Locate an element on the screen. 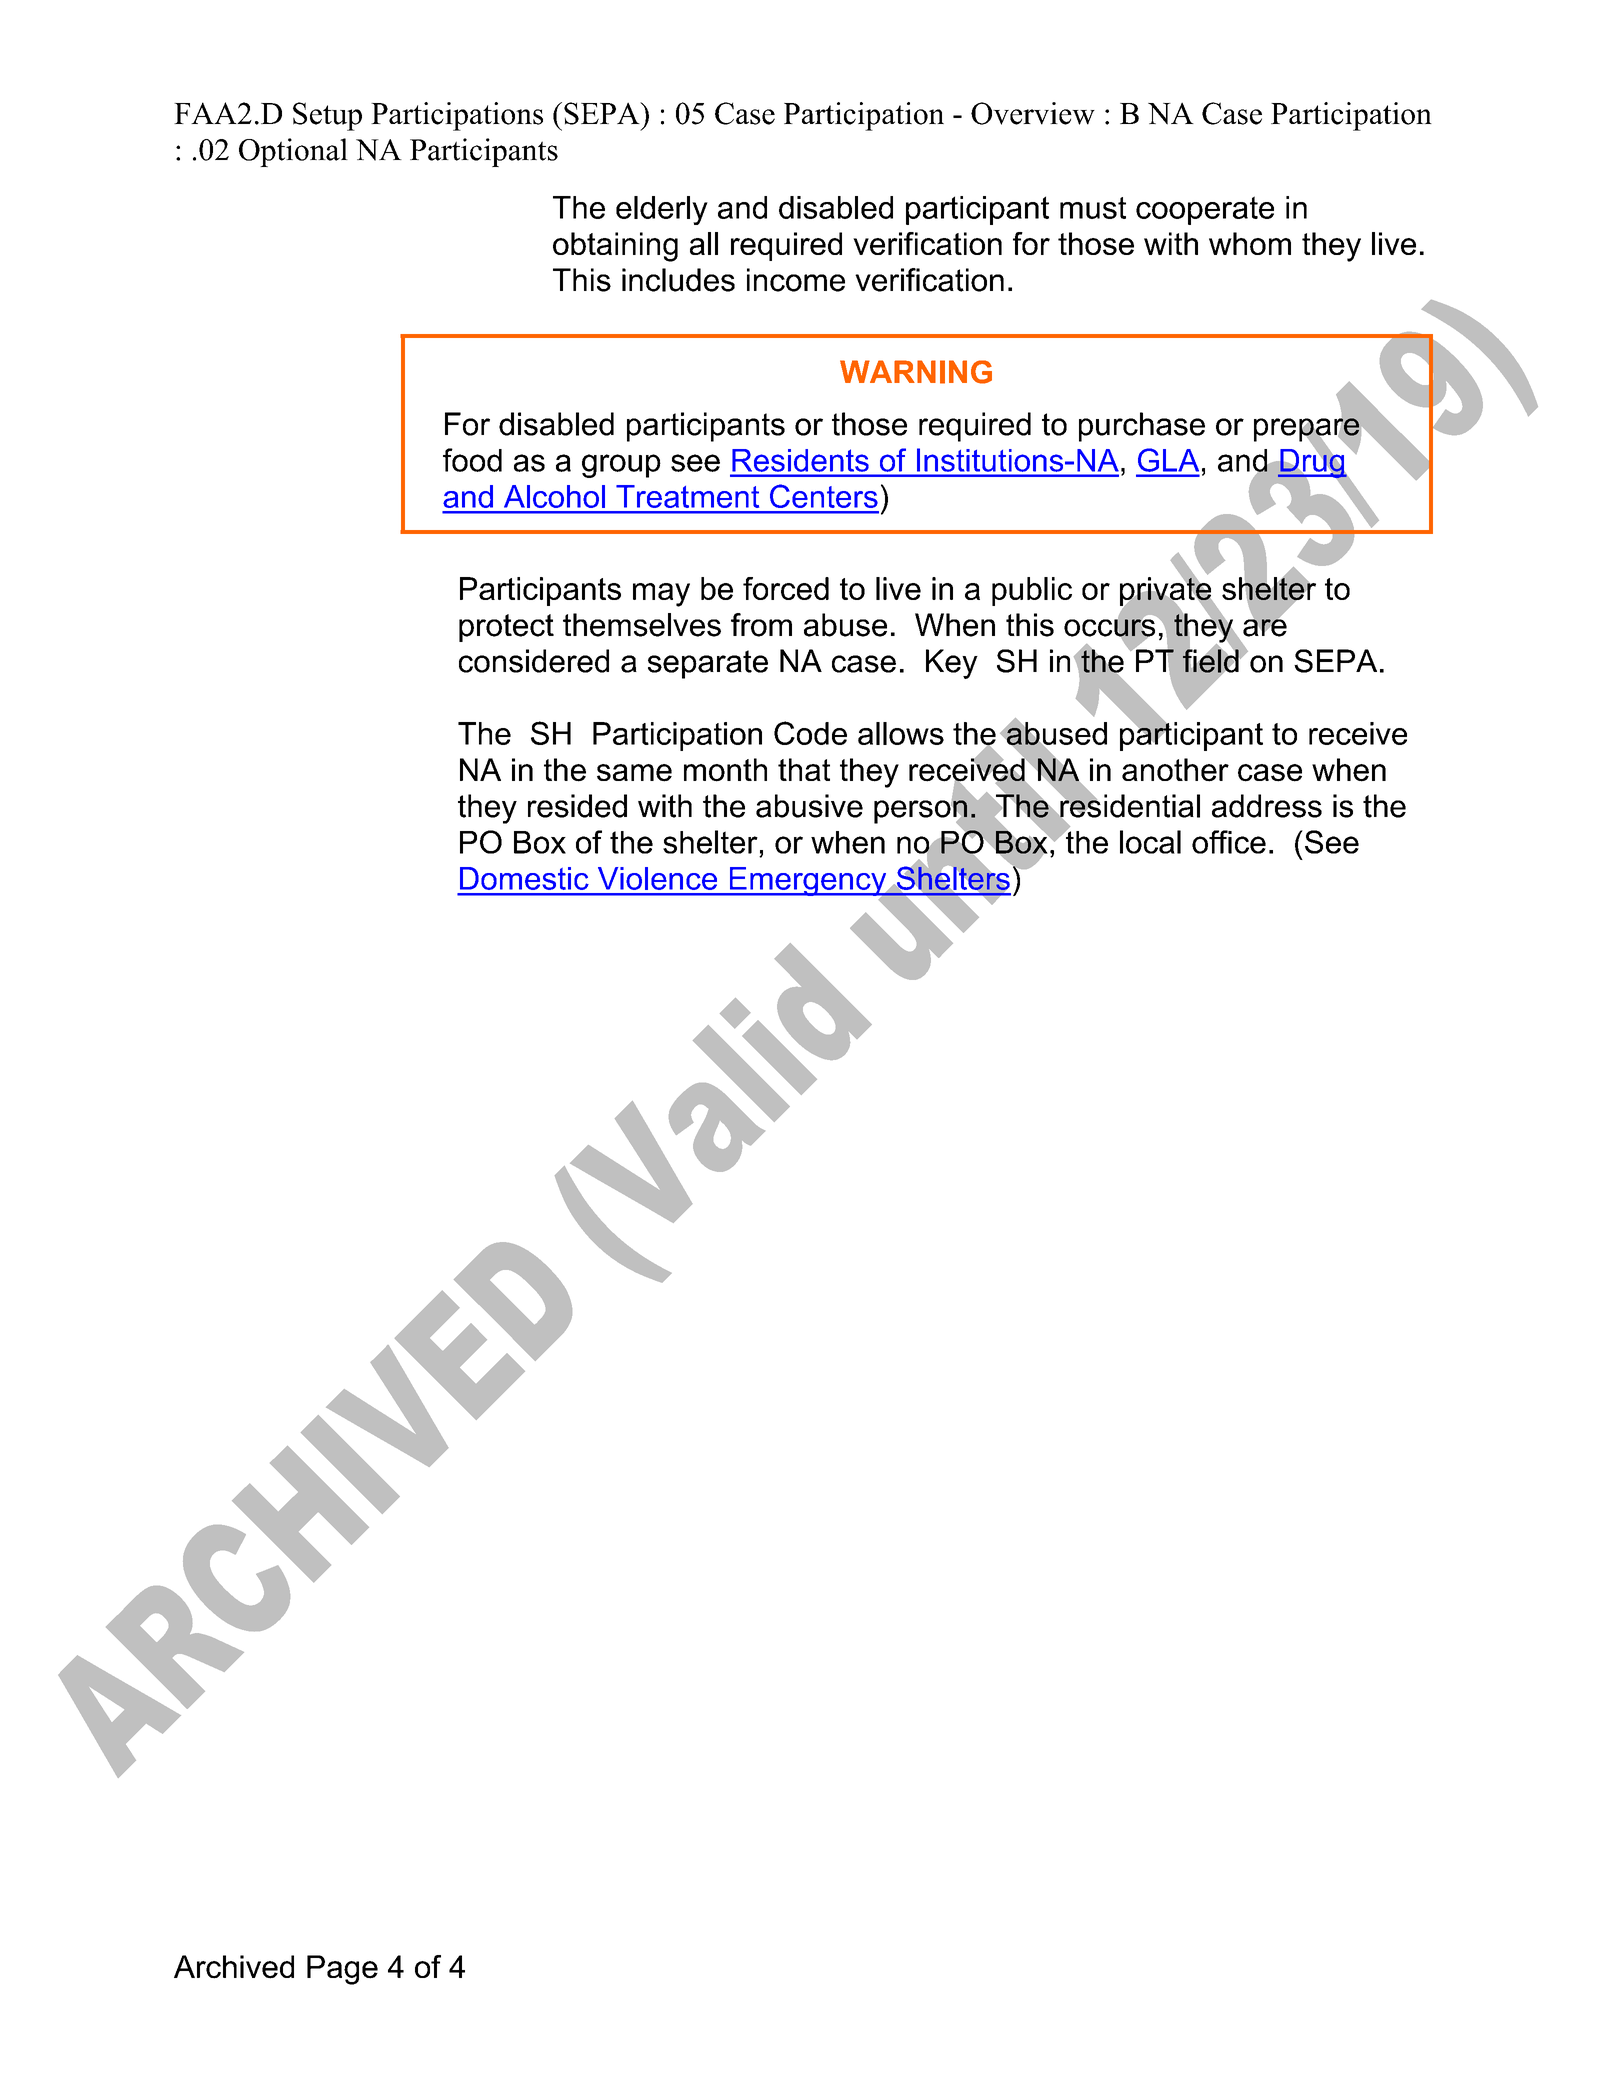 The image size is (1607, 2079). Page is located at coordinates (342, 1970).
